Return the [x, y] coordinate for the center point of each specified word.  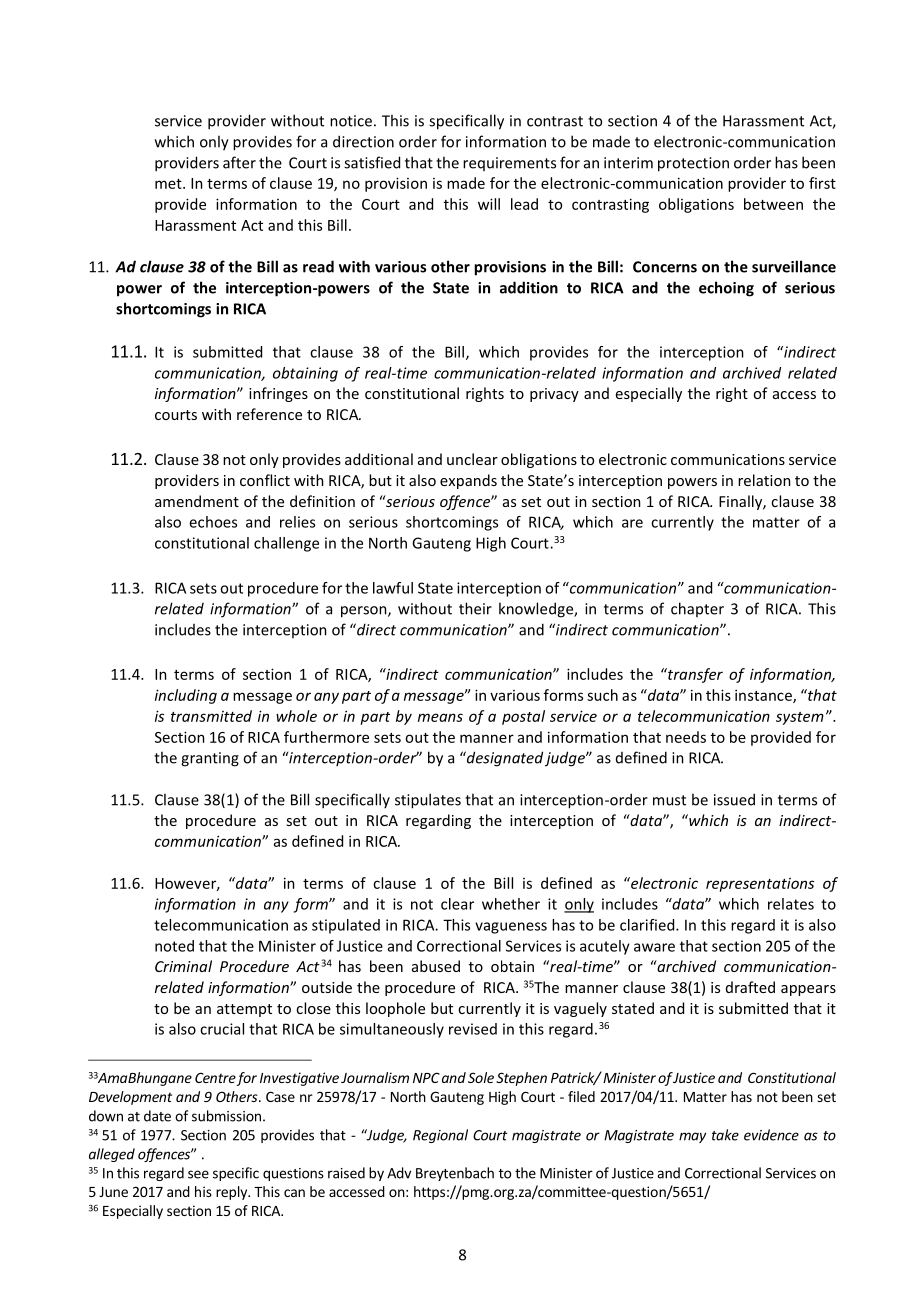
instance [764, 696]
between [773, 204]
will [489, 204]
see [198, 1174]
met [169, 184]
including [186, 696]
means [440, 717]
